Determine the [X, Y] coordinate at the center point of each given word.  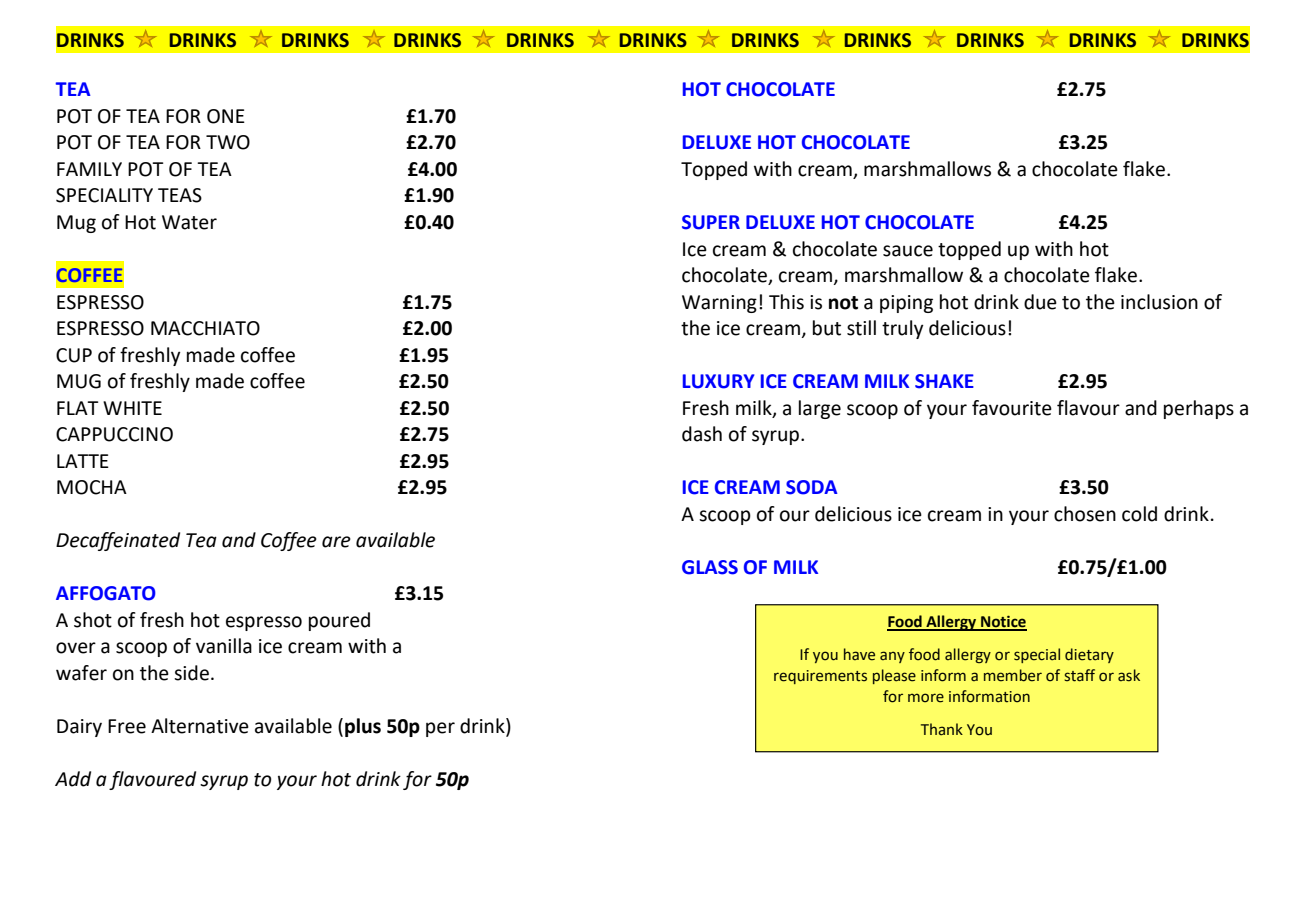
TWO [228, 142]
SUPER [711, 222]
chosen [1085, 514]
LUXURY [718, 381]
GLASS [710, 567]
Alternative [200, 726]
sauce [908, 251]
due [1040, 302]
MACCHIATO [205, 328]
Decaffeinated [118, 541]
